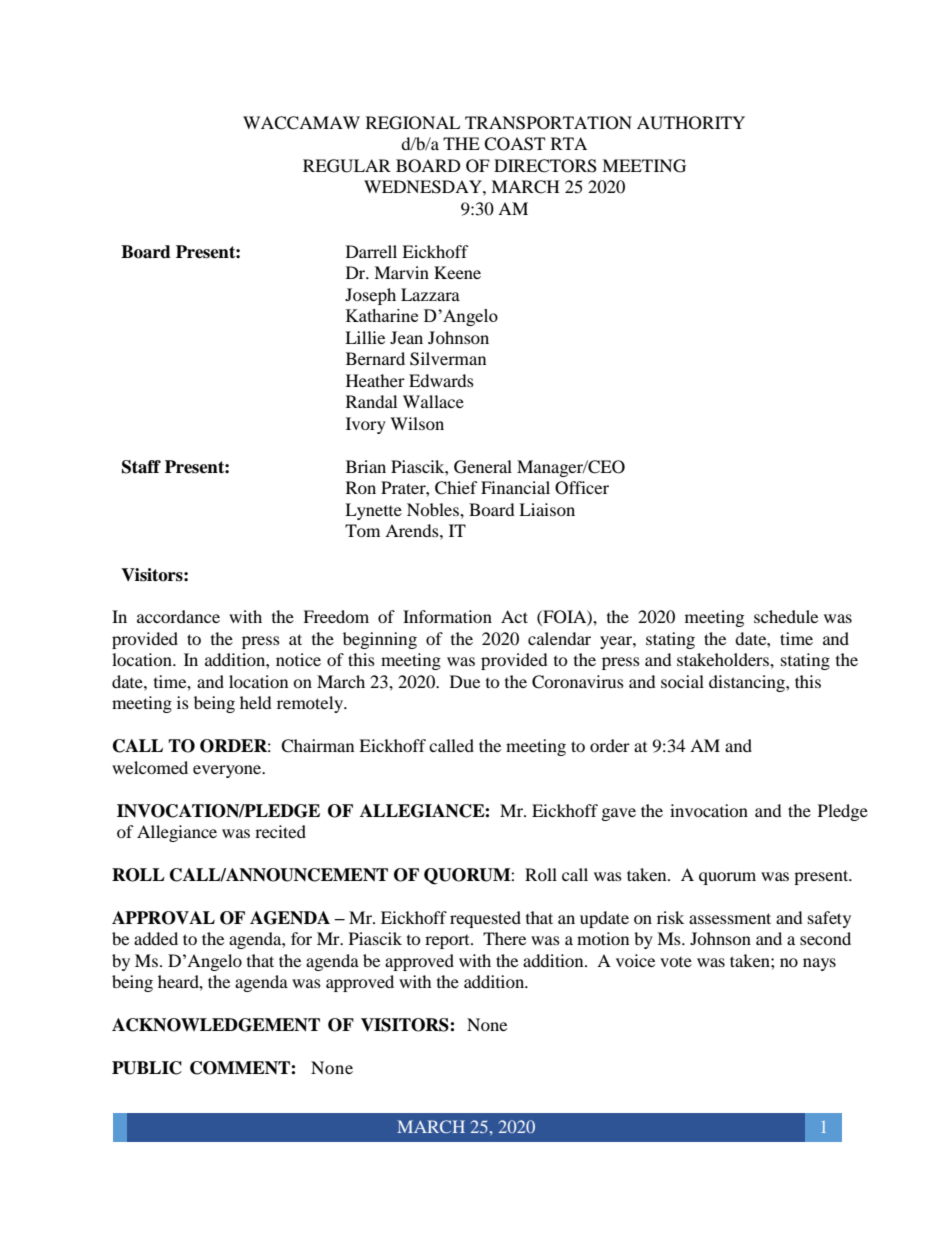 This page has width=952, height=1233. What do you see at coordinates (228, 771) in the page?
I see `everyone` at bounding box center [228, 771].
